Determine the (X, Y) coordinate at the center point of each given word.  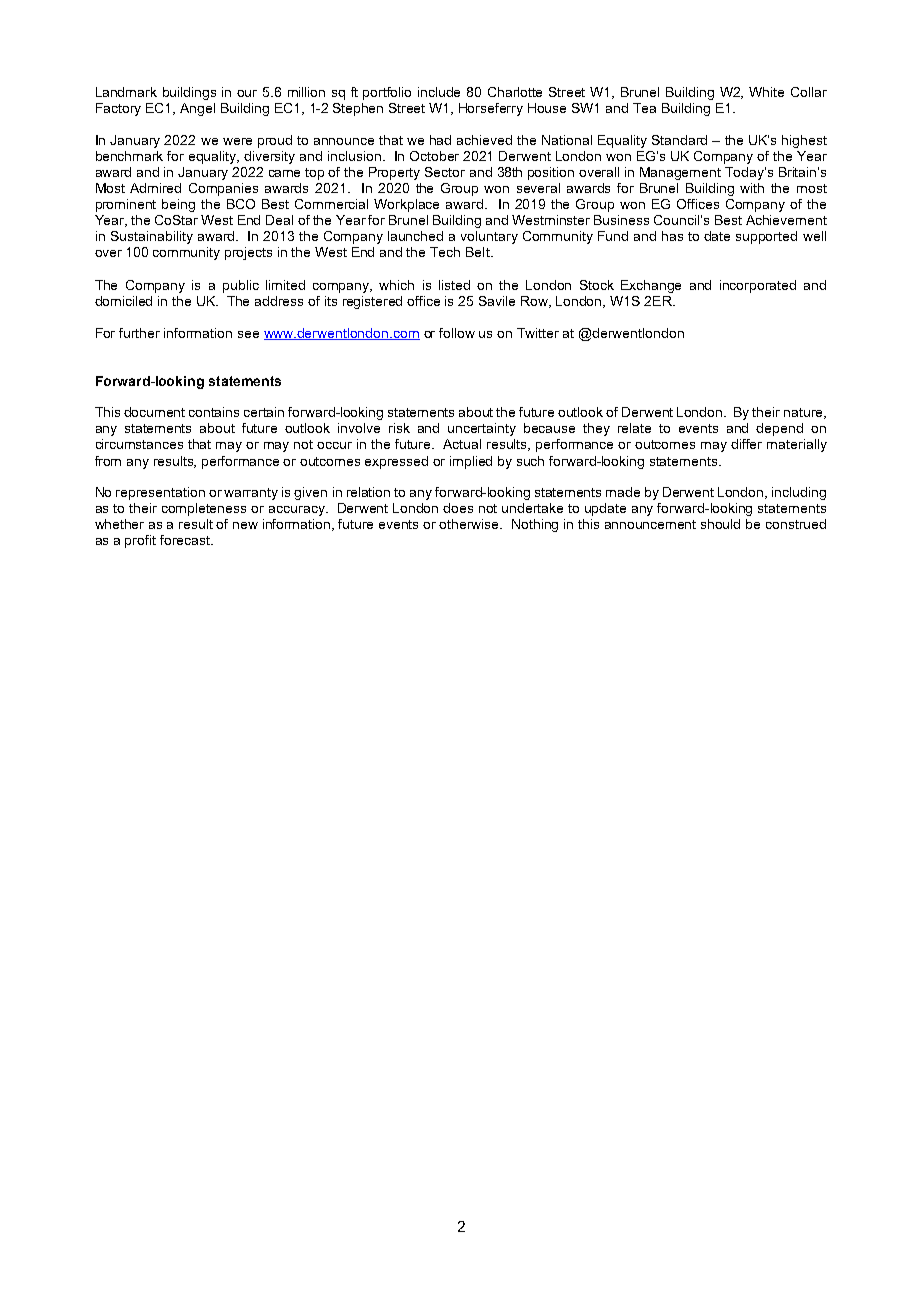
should (720, 524)
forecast (186, 540)
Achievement (786, 220)
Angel (197, 109)
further (139, 333)
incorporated (758, 286)
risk (399, 428)
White (766, 92)
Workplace (406, 205)
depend (779, 429)
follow (457, 333)
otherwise (470, 524)
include (439, 92)
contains (214, 412)
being (178, 205)
